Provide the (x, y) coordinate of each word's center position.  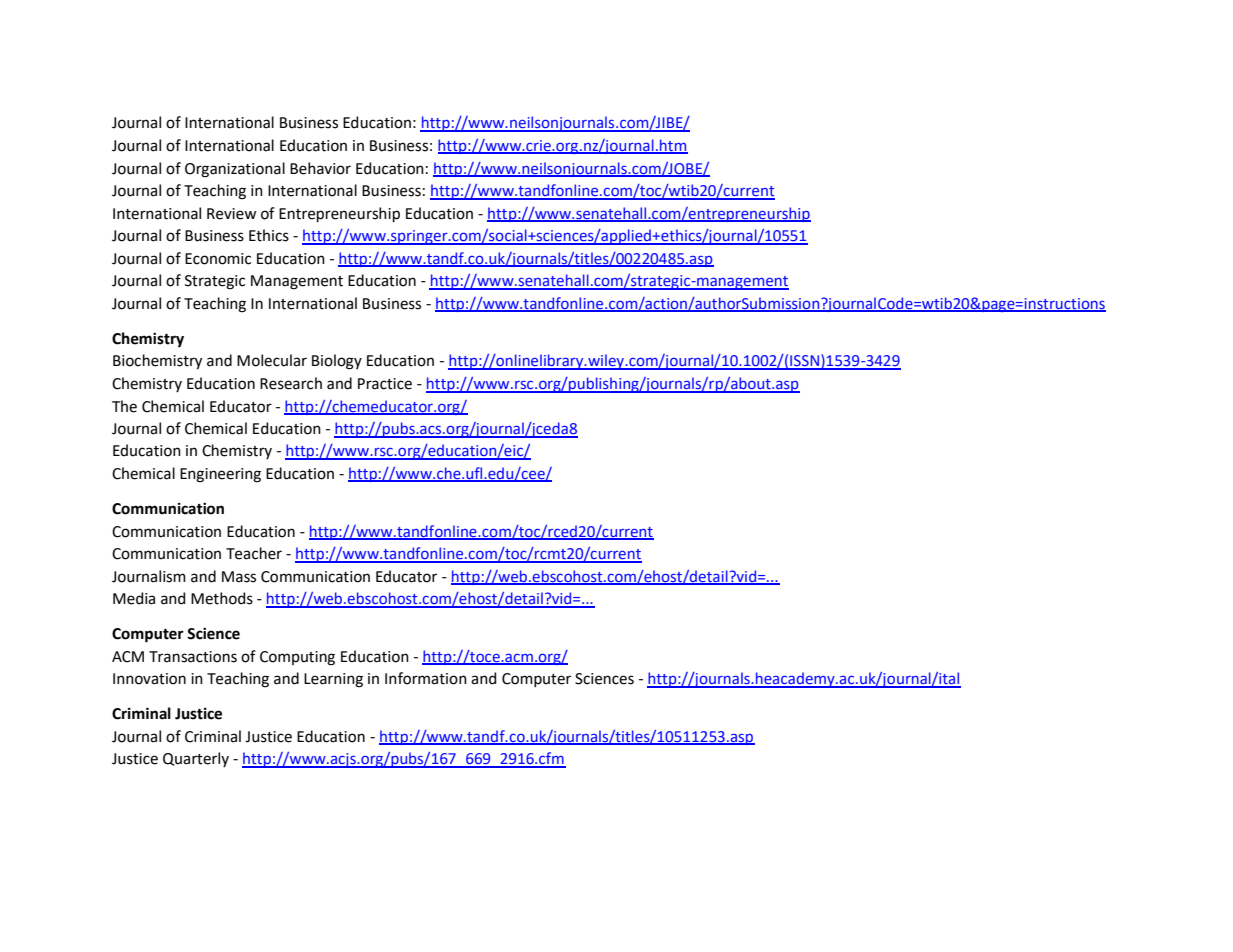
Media (134, 598)
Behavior (320, 168)
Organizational (235, 170)
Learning (333, 680)
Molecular (272, 360)
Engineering (220, 475)
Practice (385, 384)
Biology (337, 362)
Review (231, 214)
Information (426, 678)
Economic (218, 259)
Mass (239, 577)
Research (291, 383)
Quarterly (196, 759)
